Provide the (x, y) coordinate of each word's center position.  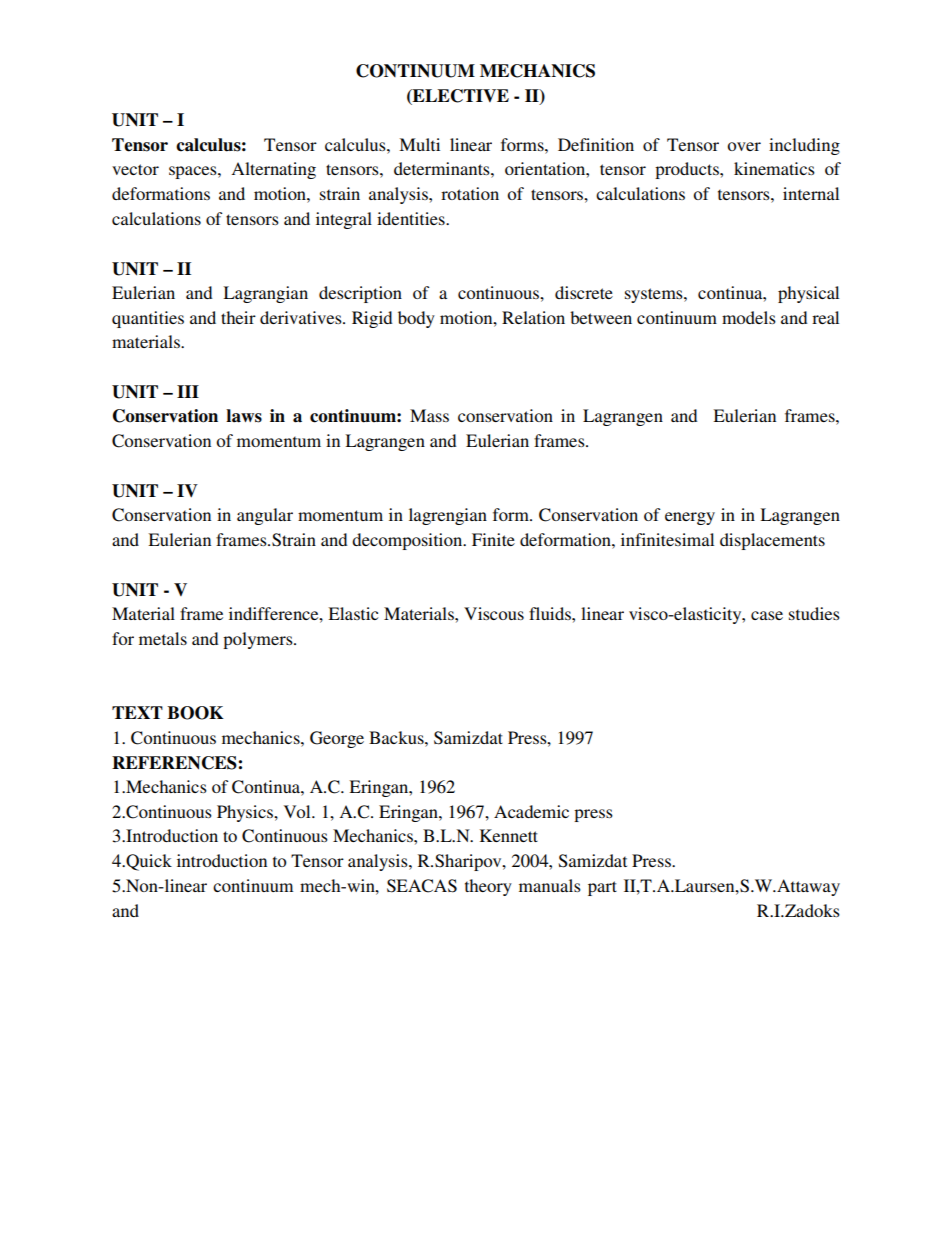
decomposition (408, 541)
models (749, 317)
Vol (298, 811)
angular (265, 516)
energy (690, 518)
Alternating (273, 170)
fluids (551, 613)
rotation (470, 193)
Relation (533, 317)
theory (488, 887)
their (238, 317)
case (767, 615)
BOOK (195, 713)
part (602, 888)
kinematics (774, 168)
